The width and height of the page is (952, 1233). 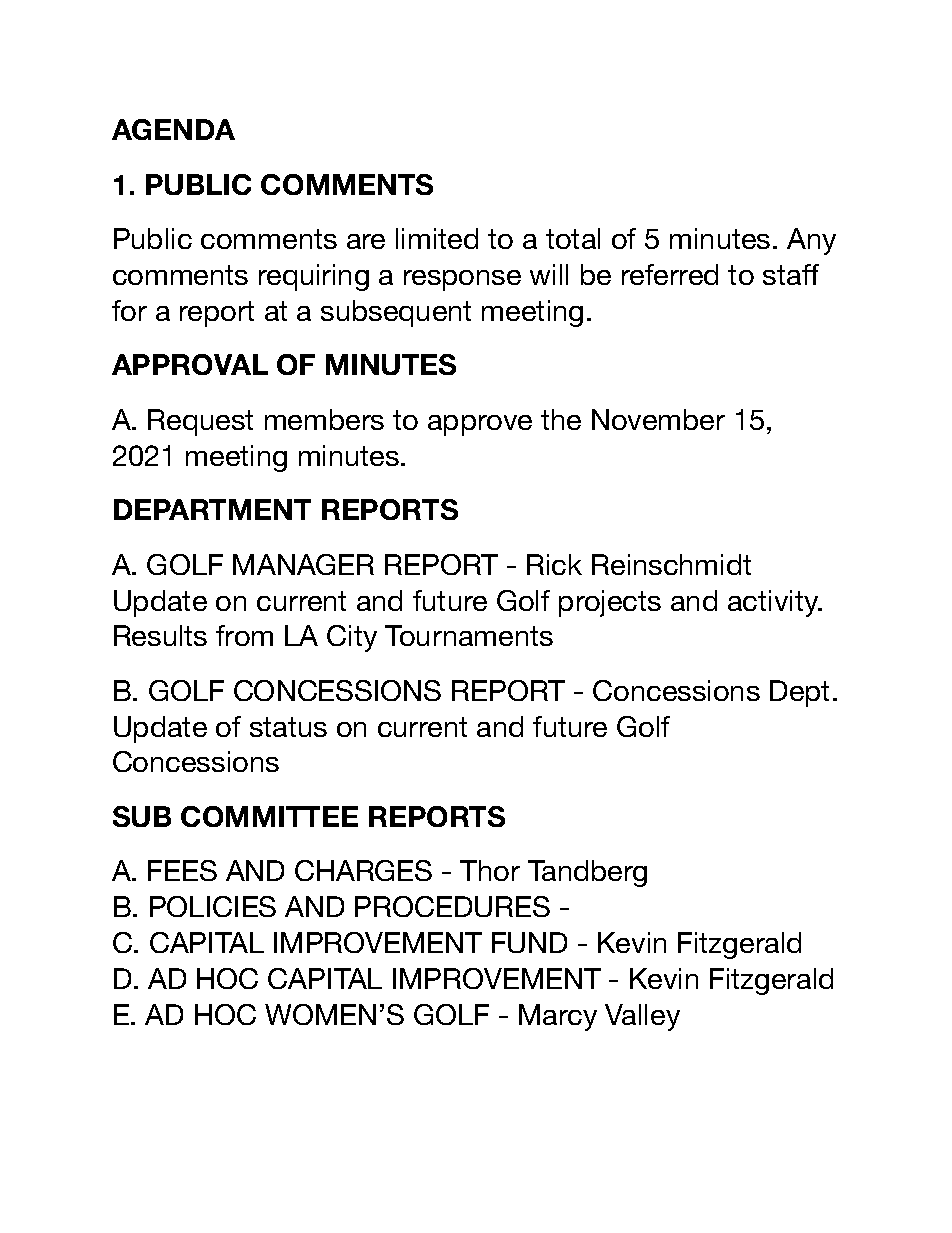 What do you see at coordinates (213, 906) in the page?
I see `POLICIES` at bounding box center [213, 906].
